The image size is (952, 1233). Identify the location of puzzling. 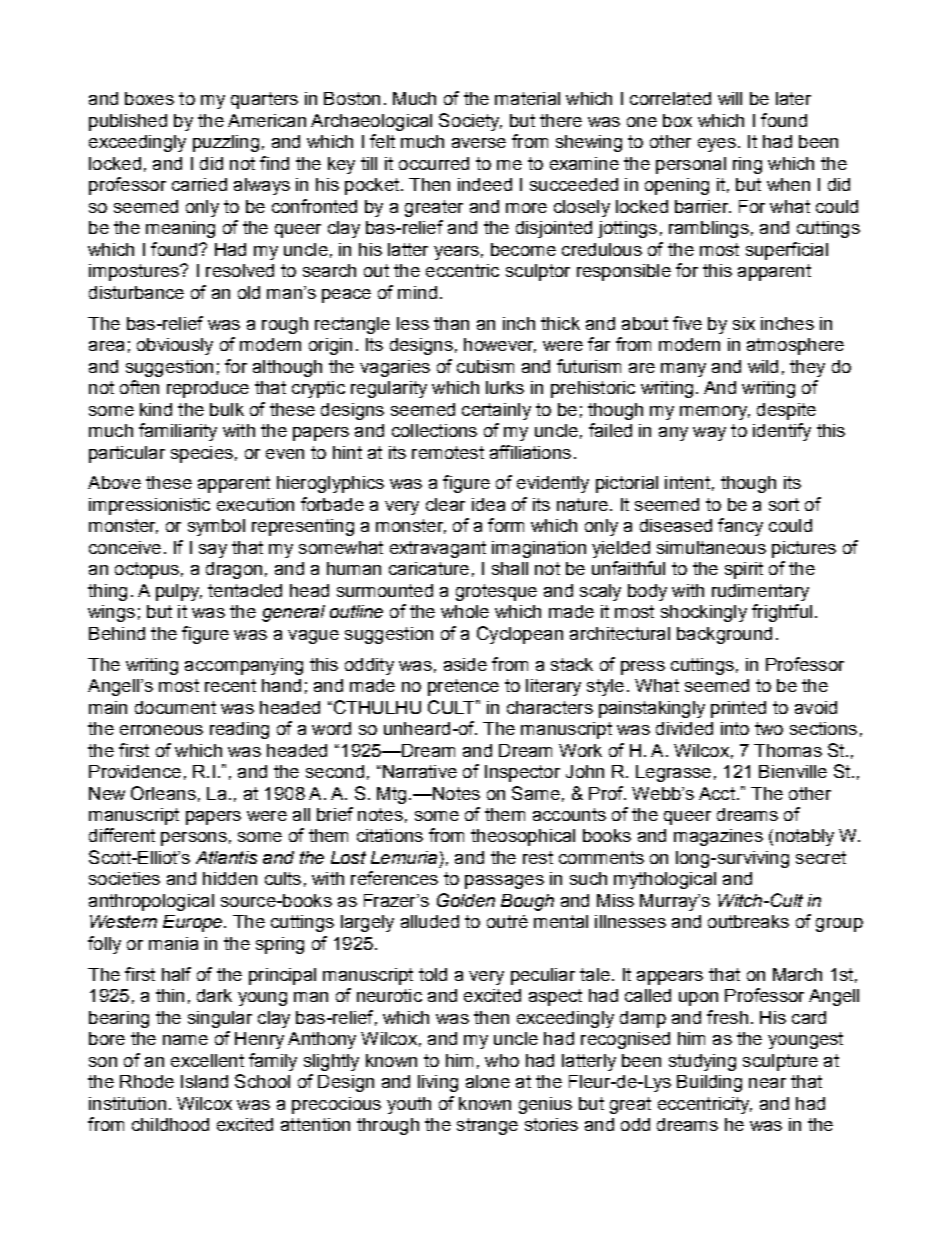
(226, 143).
